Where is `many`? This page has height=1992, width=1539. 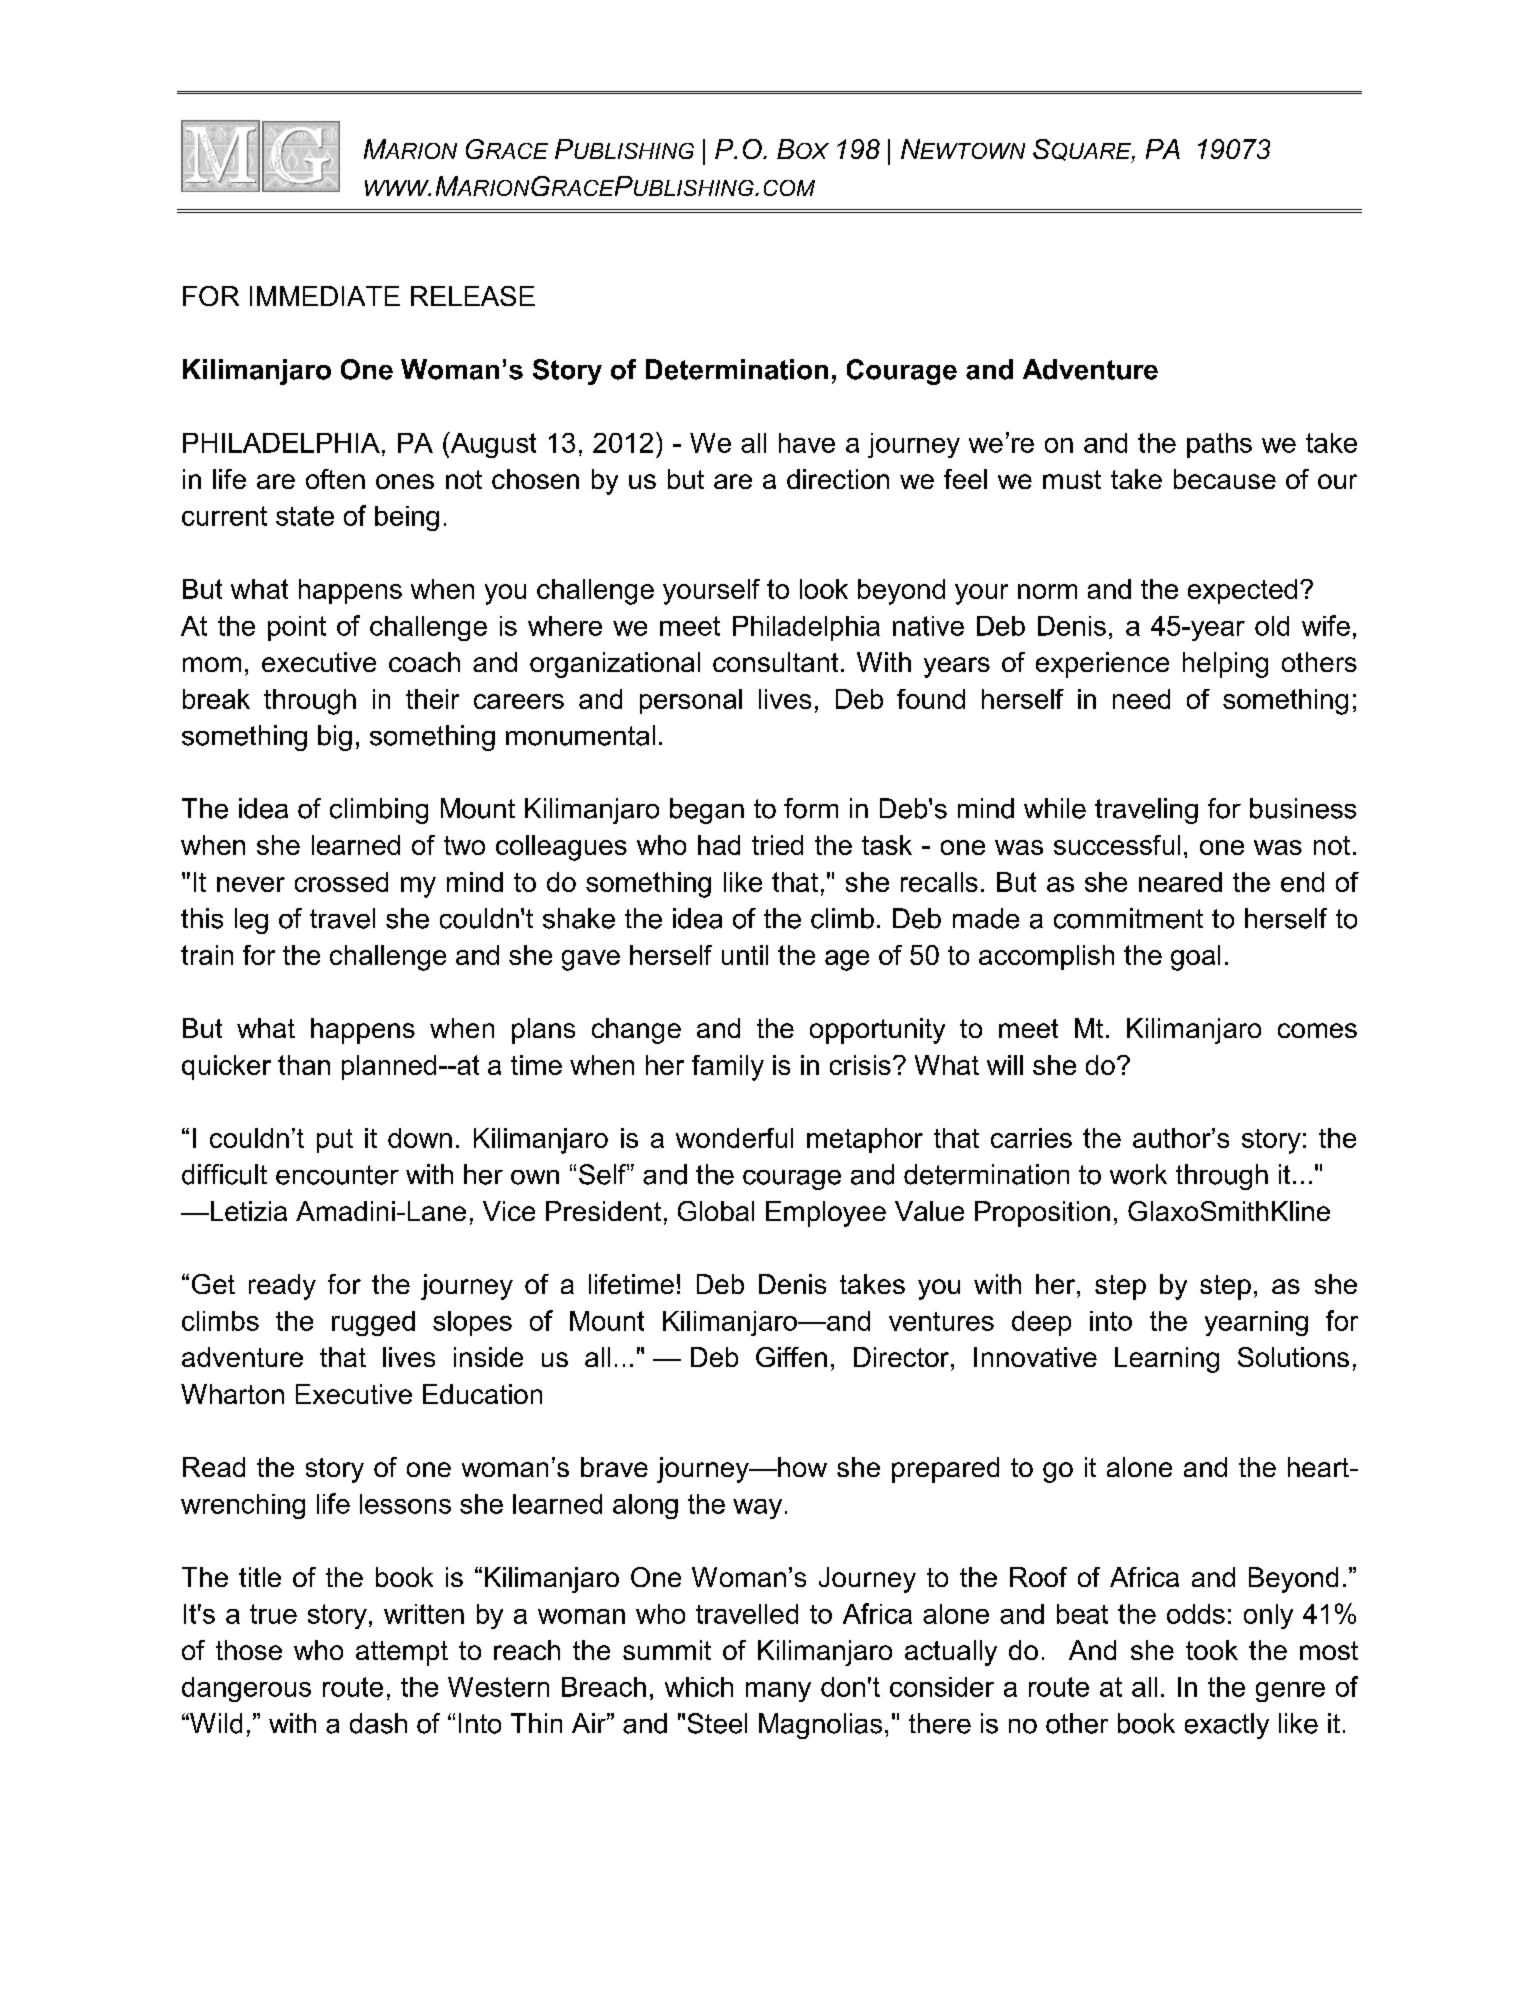 many is located at coordinates (778, 1692).
